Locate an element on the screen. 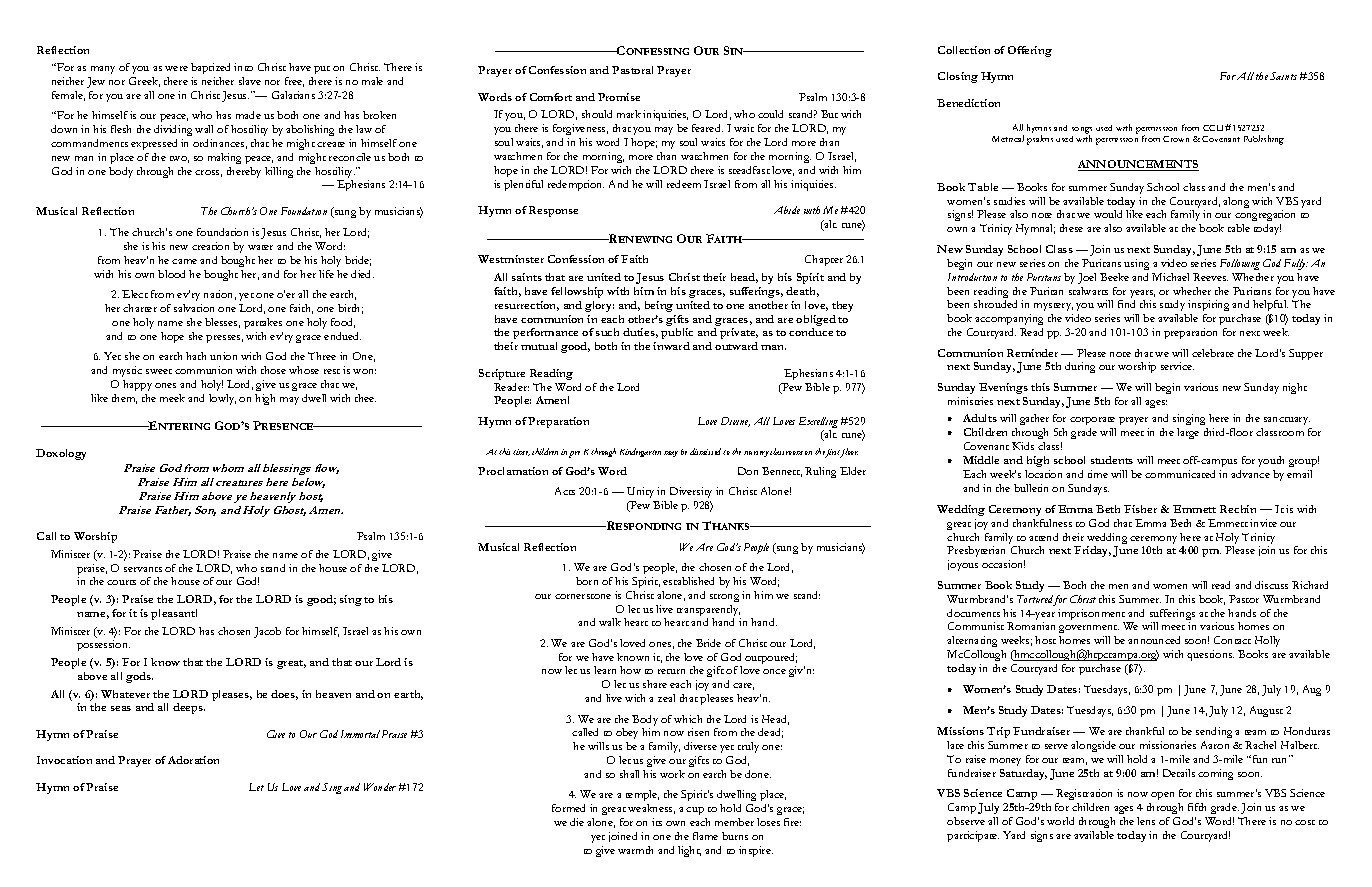 Image resolution: width=1372 pixels, height=887 pixels. flame is located at coordinates (705, 836).
